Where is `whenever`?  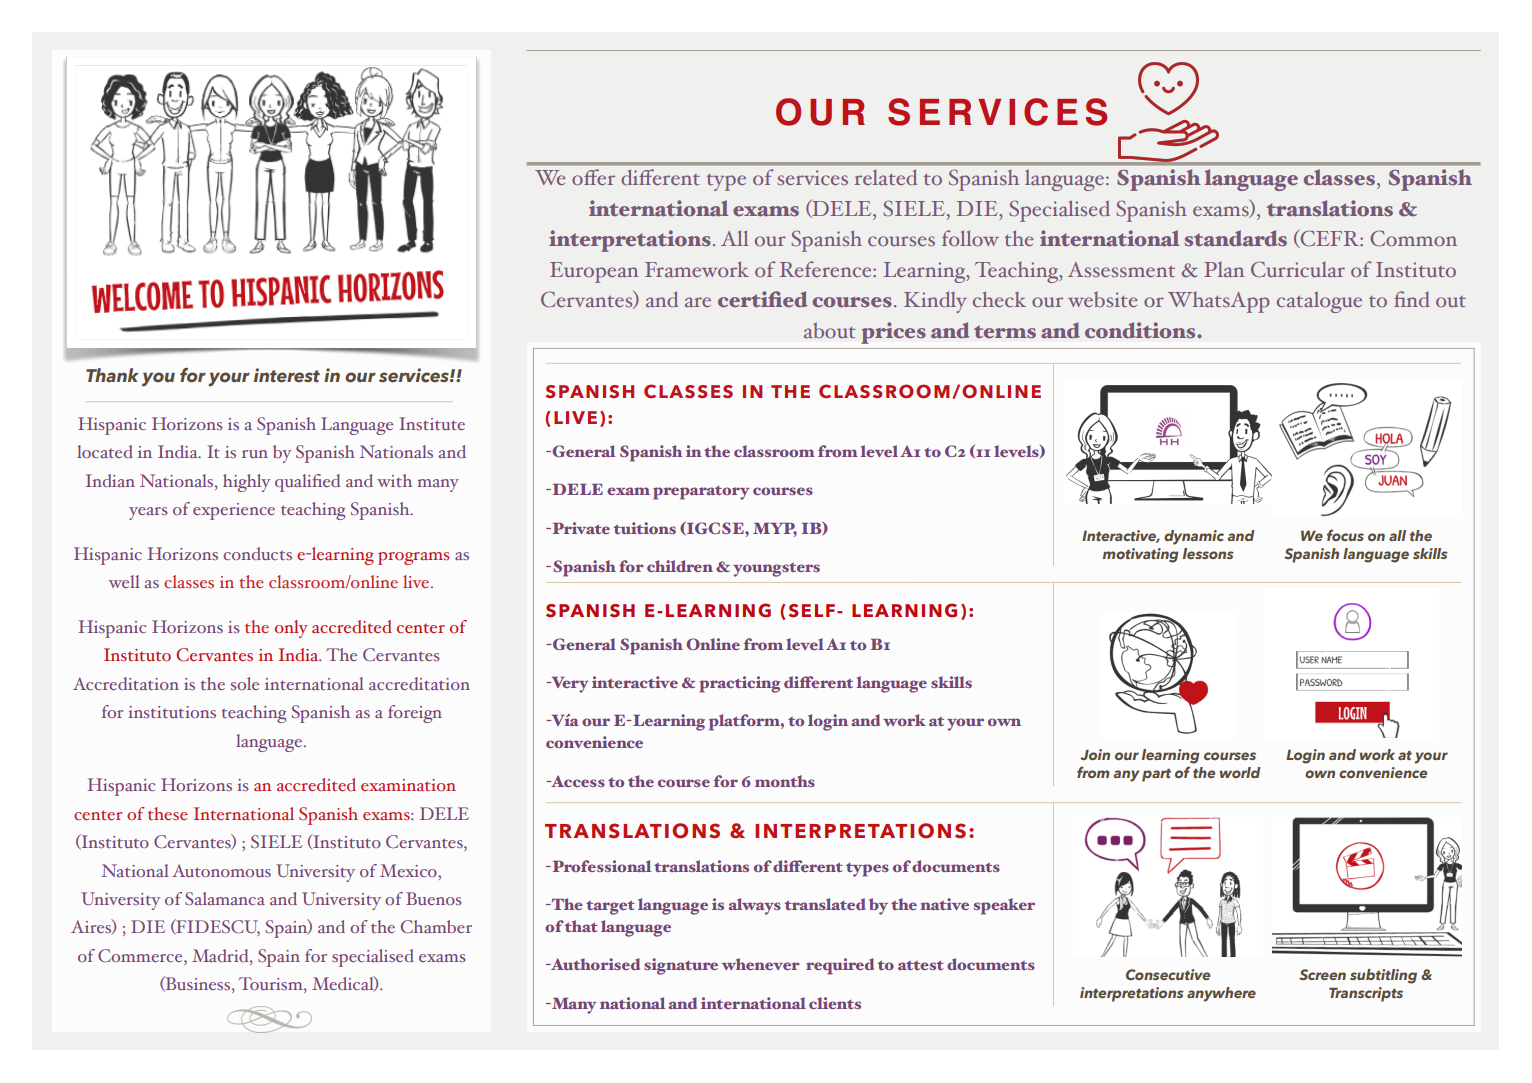
whenever is located at coordinates (761, 964).
